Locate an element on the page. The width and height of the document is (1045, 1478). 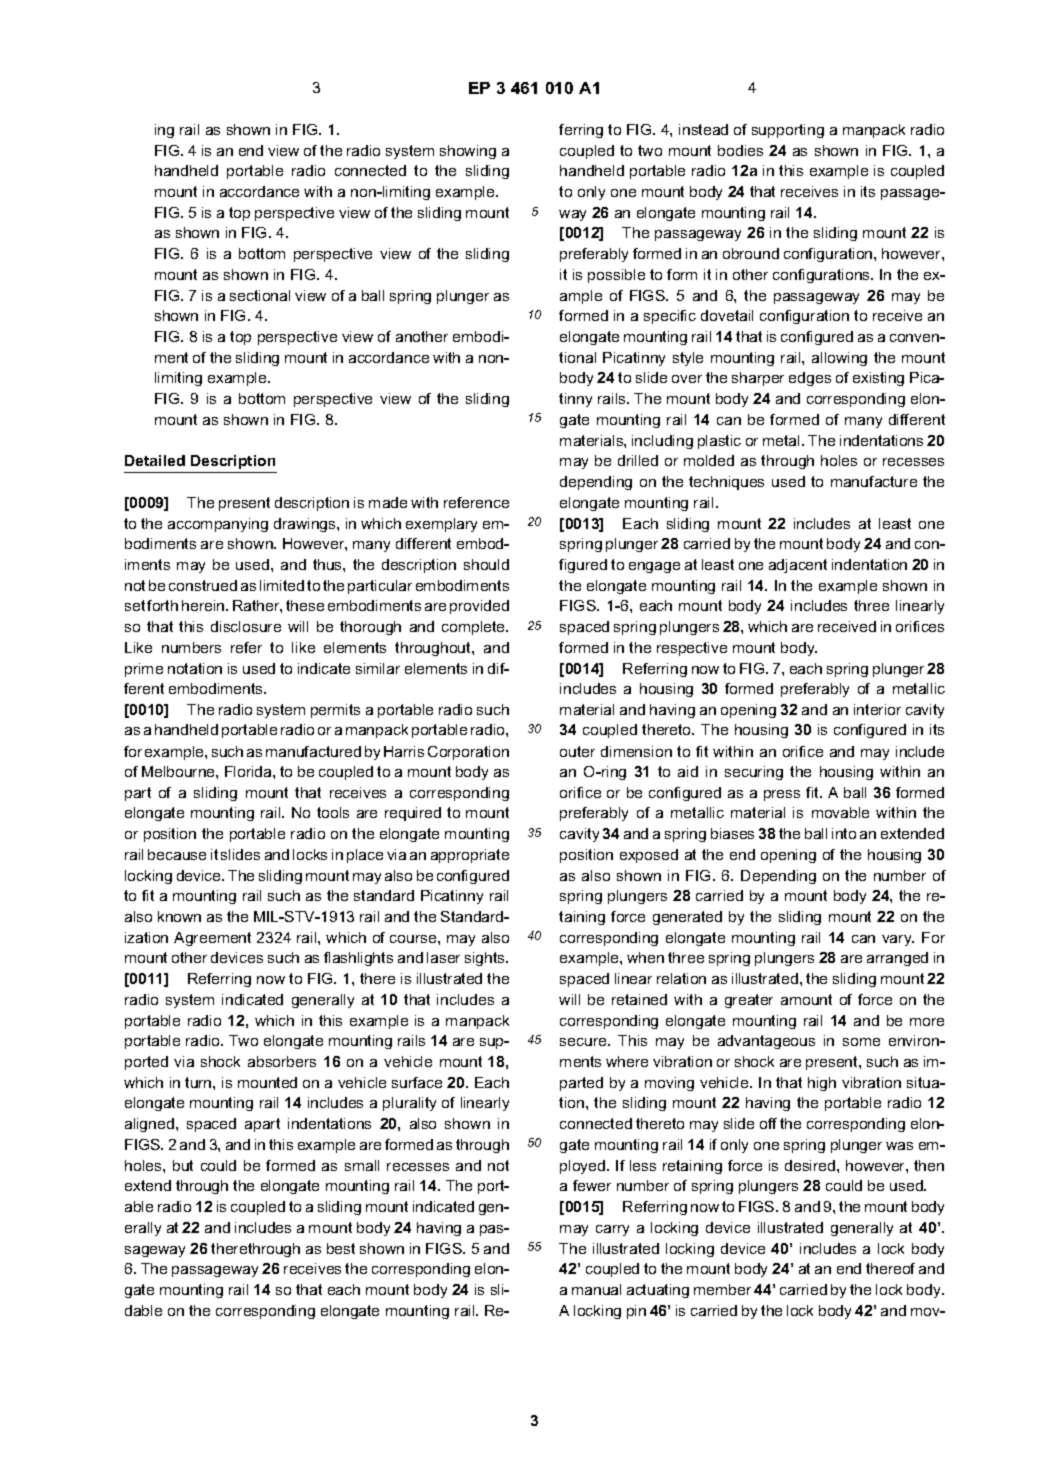
showing is located at coordinates (468, 152).
